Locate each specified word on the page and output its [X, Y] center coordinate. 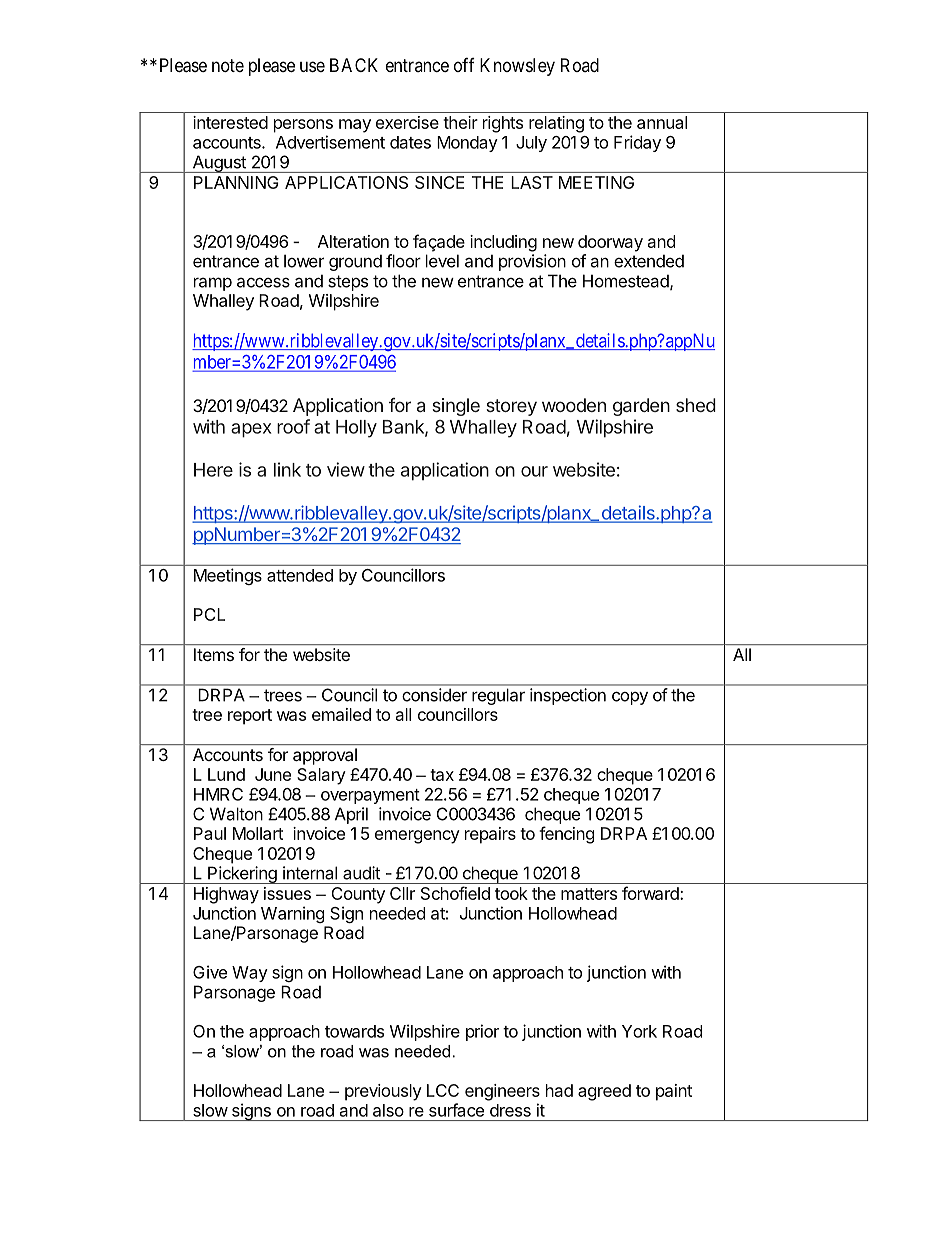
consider [435, 695]
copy [630, 698]
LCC [443, 1090]
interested [230, 122]
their [460, 122]
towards [354, 1031]
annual [662, 122]
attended [300, 575]
